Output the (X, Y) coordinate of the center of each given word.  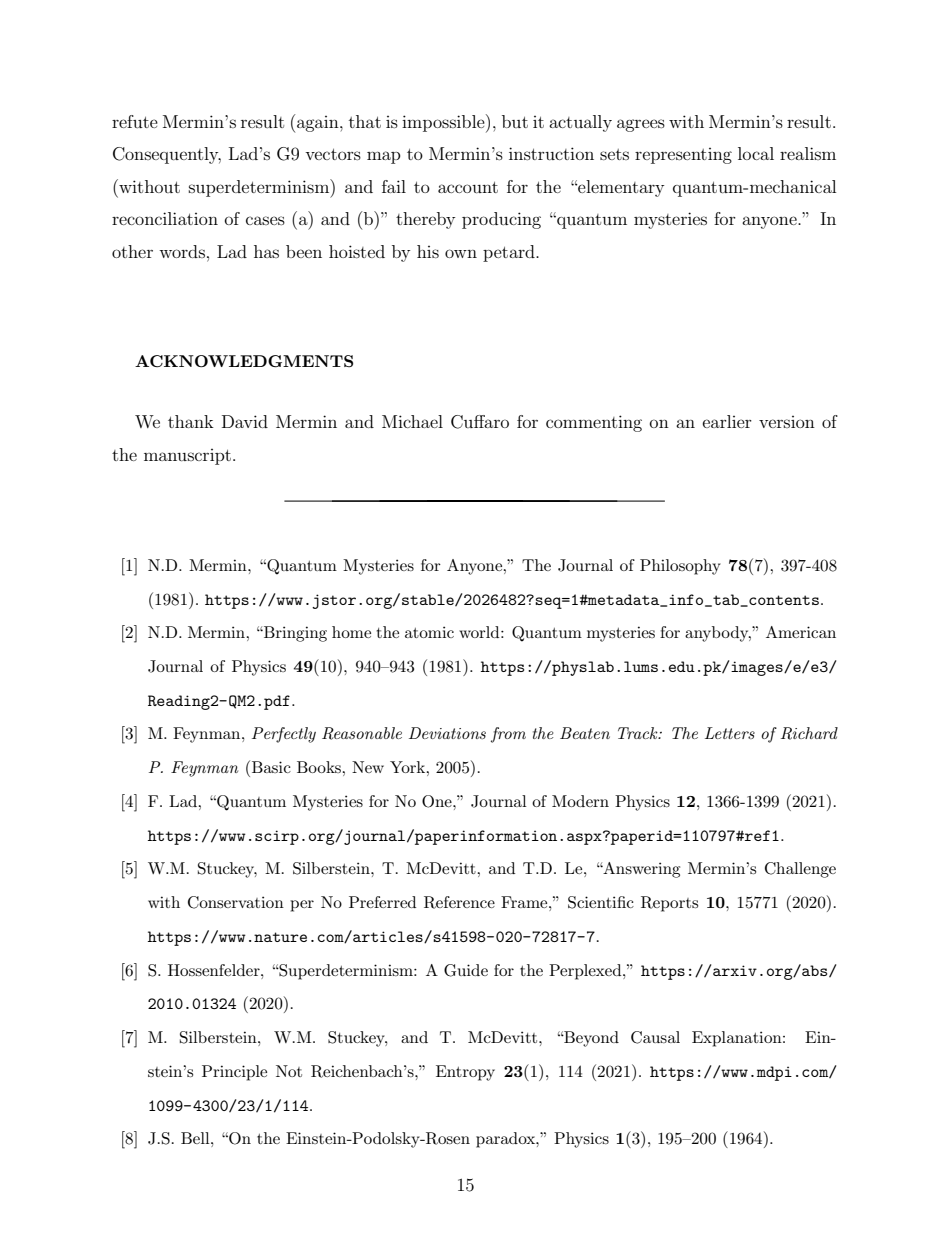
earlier (727, 421)
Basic (271, 767)
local (756, 153)
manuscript (187, 457)
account (468, 187)
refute (135, 121)
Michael (412, 421)
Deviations (447, 733)
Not (289, 1071)
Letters (730, 733)
